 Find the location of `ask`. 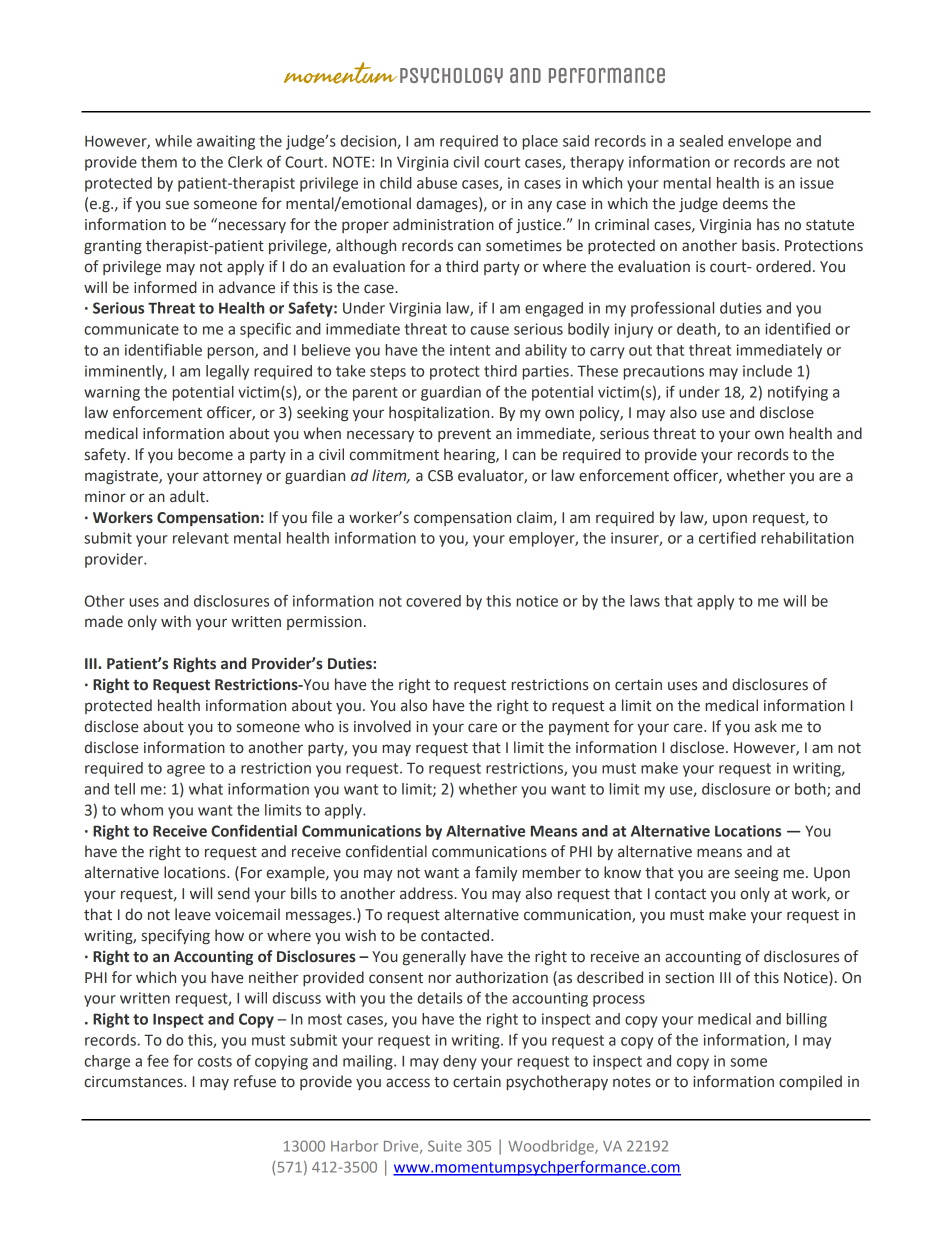

ask is located at coordinates (766, 726).
